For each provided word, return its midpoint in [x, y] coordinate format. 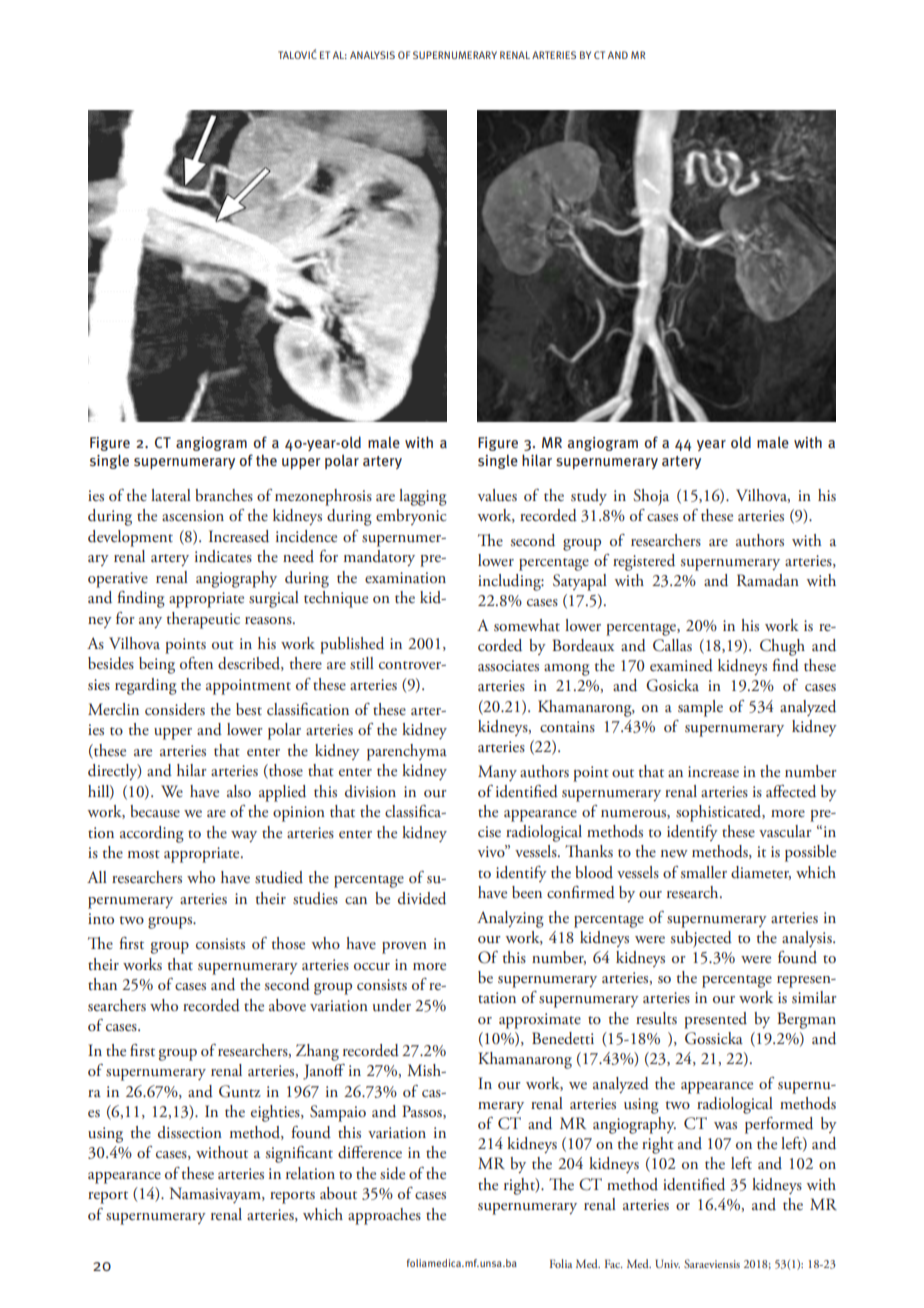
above [287, 1005]
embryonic [411, 517]
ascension [193, 516]
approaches [384, 1216]
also [239, 791]
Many [497, 773]
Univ [668, 1263]
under [392, 1005]
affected [791, 791]
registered [644, 562]
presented [715, 1020]
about [338, 1193]
